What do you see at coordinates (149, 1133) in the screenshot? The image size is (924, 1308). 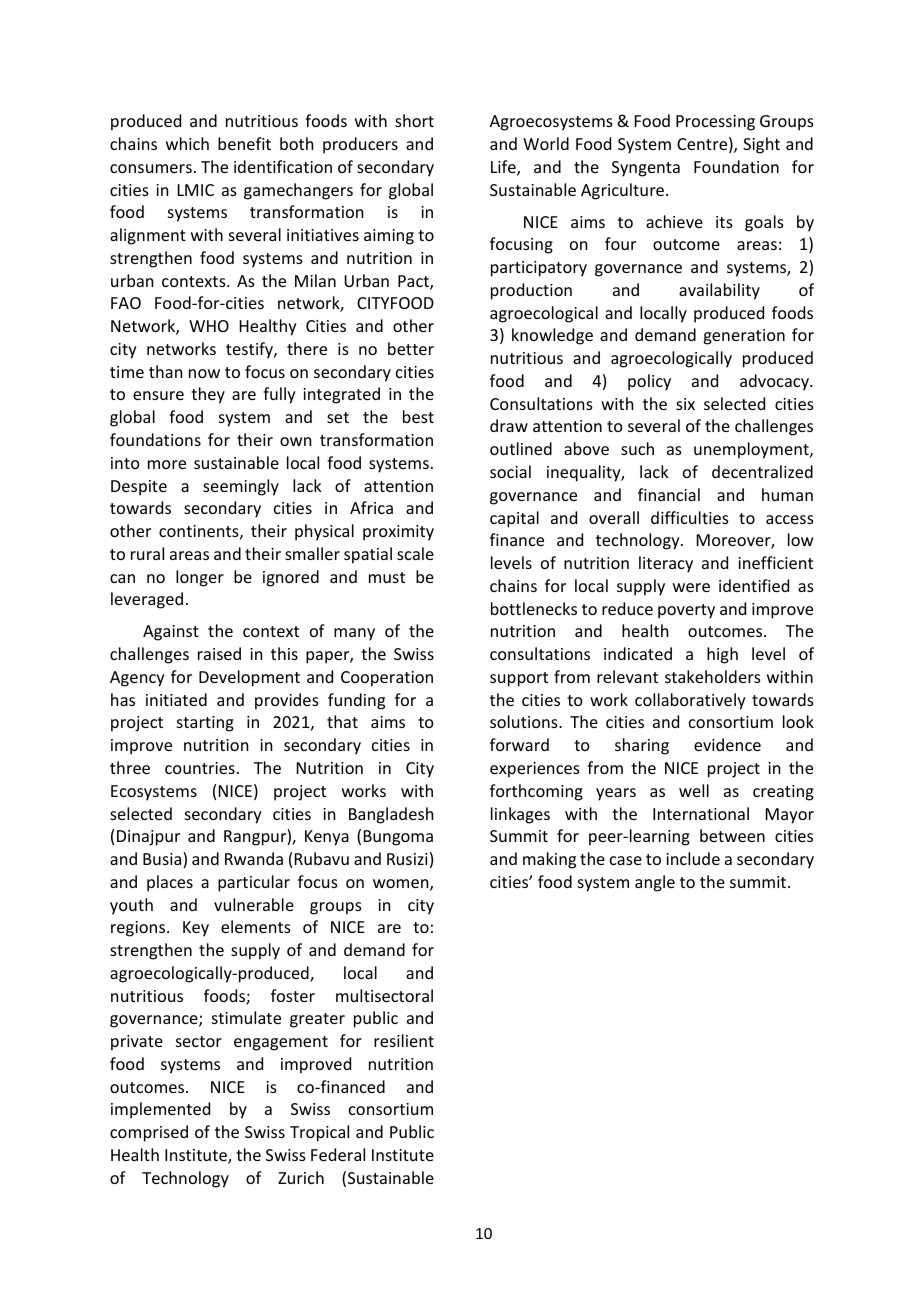 I see `comprised` at bounding box center [149, 1133].
